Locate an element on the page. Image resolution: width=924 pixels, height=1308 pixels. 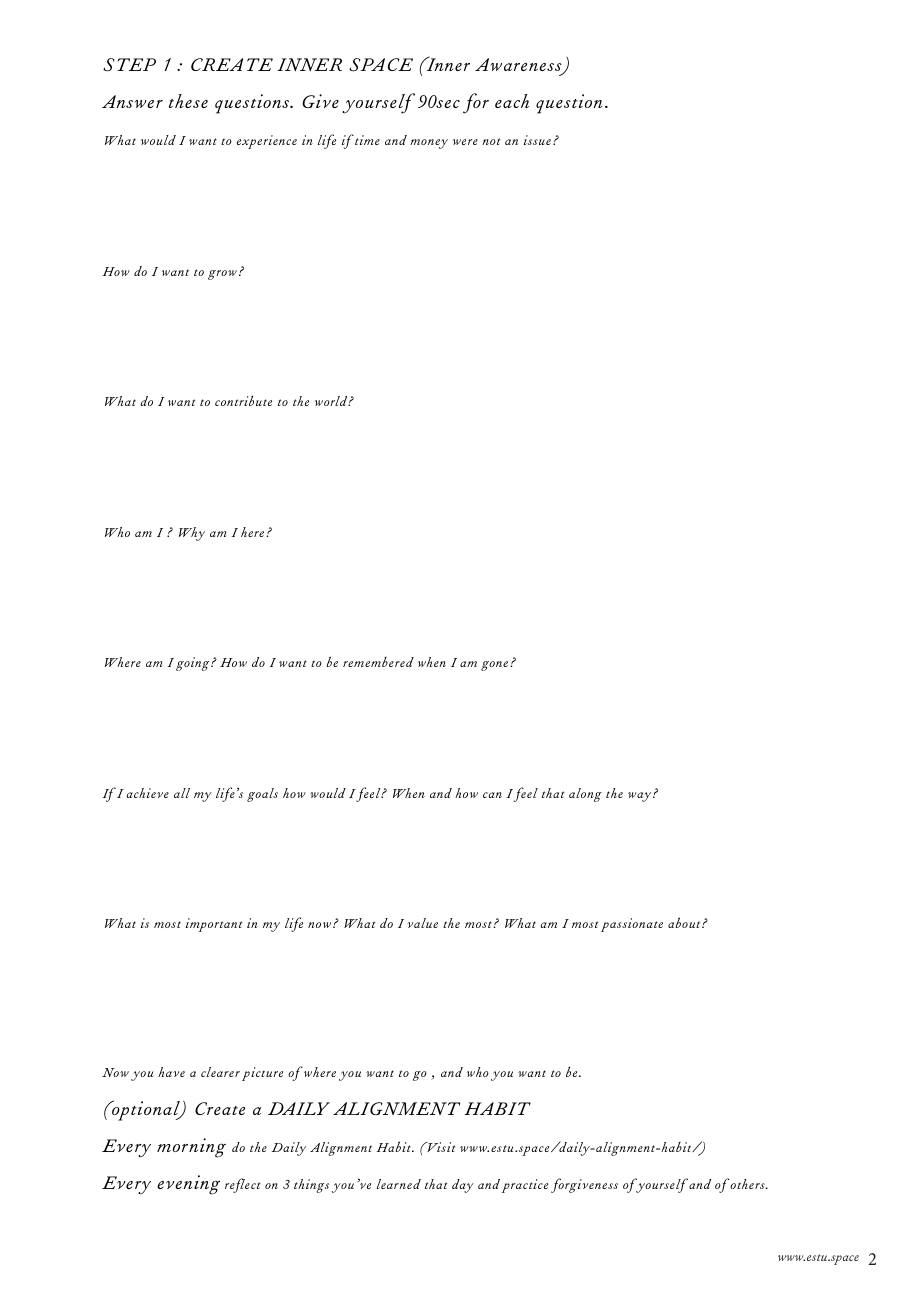
gone is located at coordinates (496, 666).
